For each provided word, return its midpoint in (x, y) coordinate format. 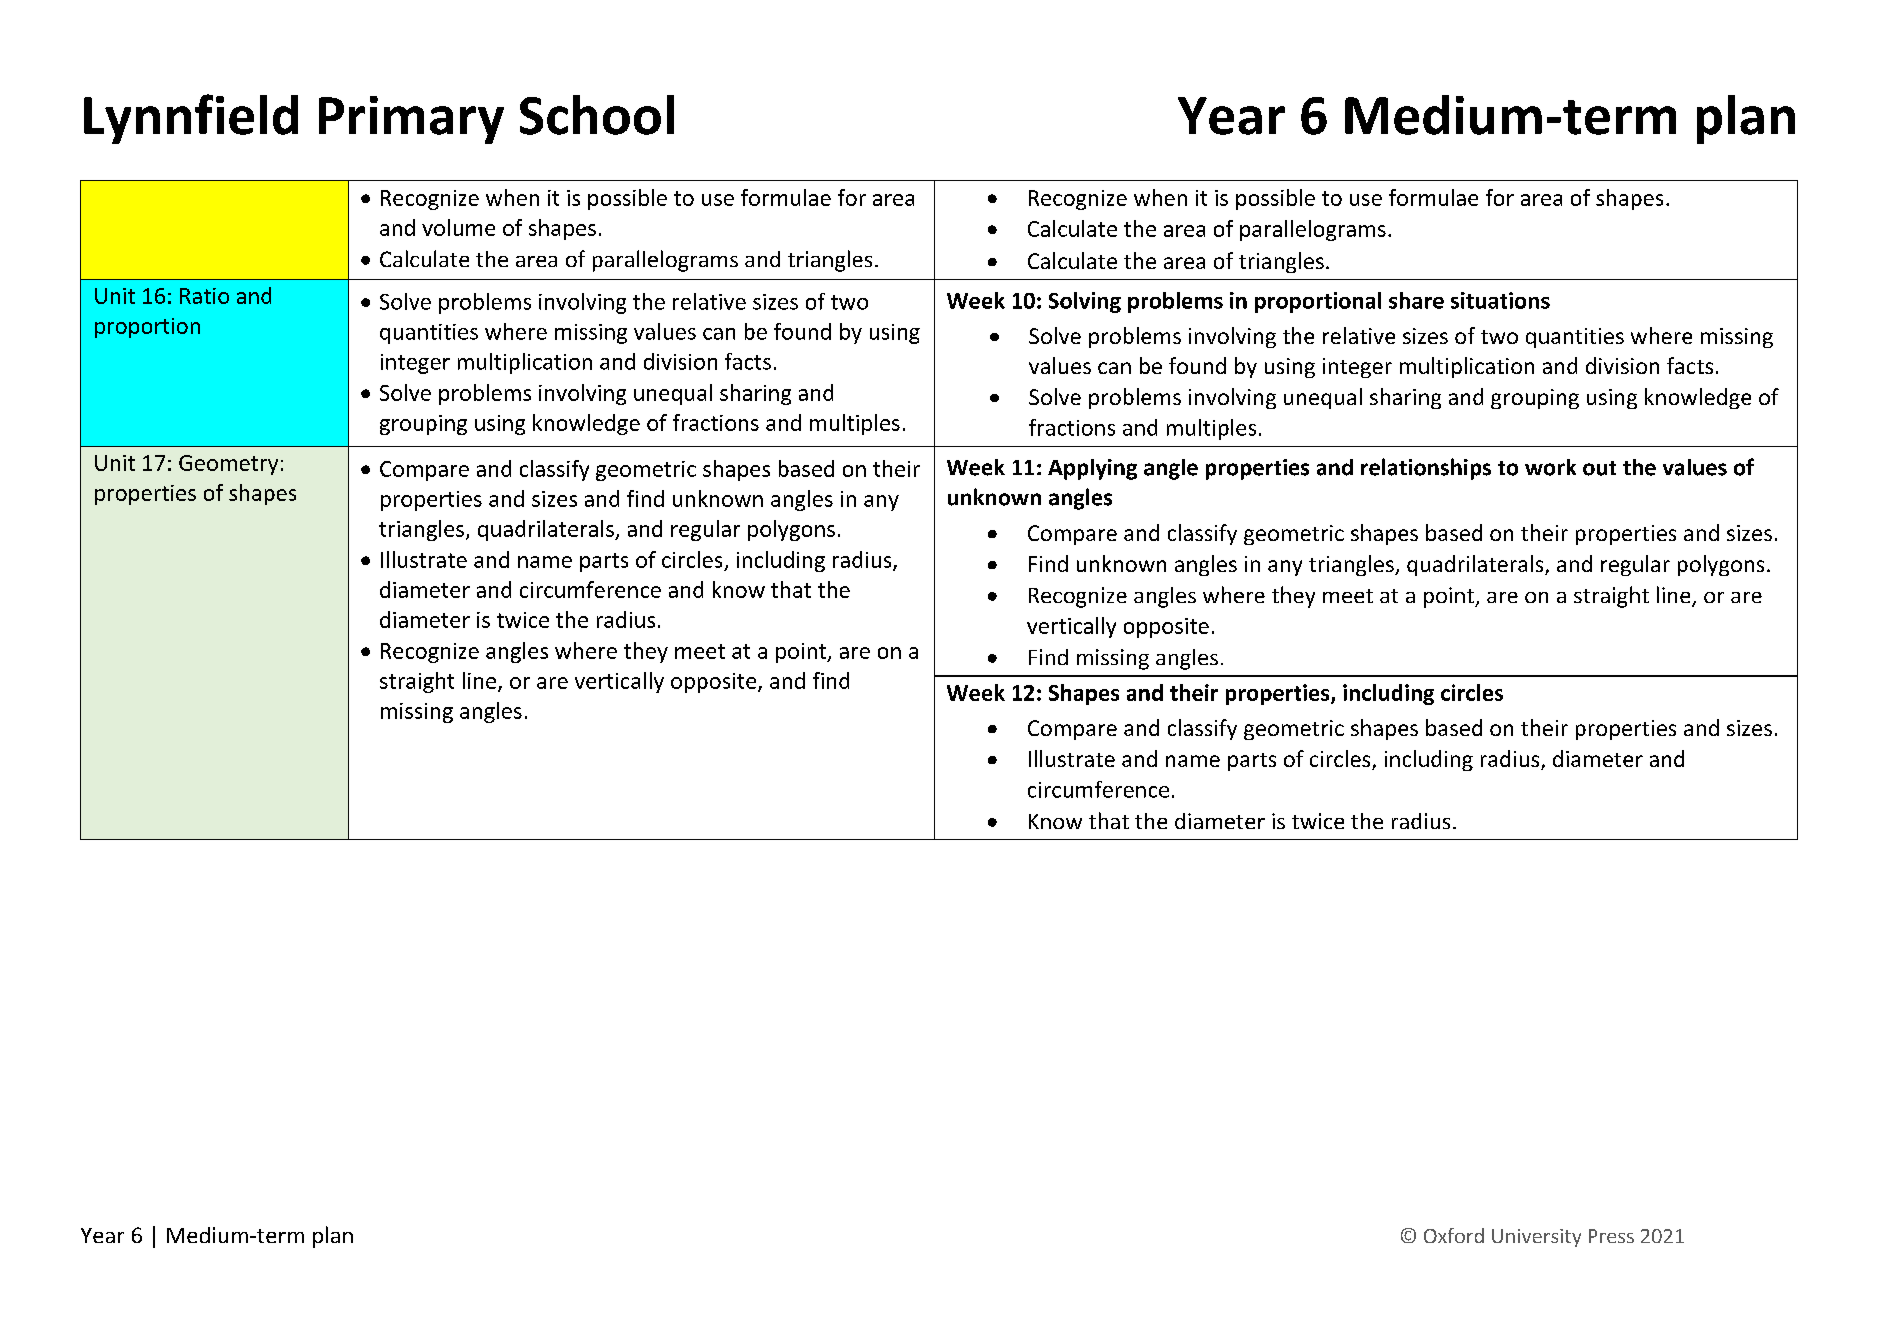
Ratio (204, 296)
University (1536, 1238)
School (597, 115)
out (1599, 468)
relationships (1426, 469)
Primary (411, 120)
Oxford (1454, 1235)
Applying (1092, 469)
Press (1611, 1236)
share (1416, 300)
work (1550, 467)
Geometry (228, 465)
